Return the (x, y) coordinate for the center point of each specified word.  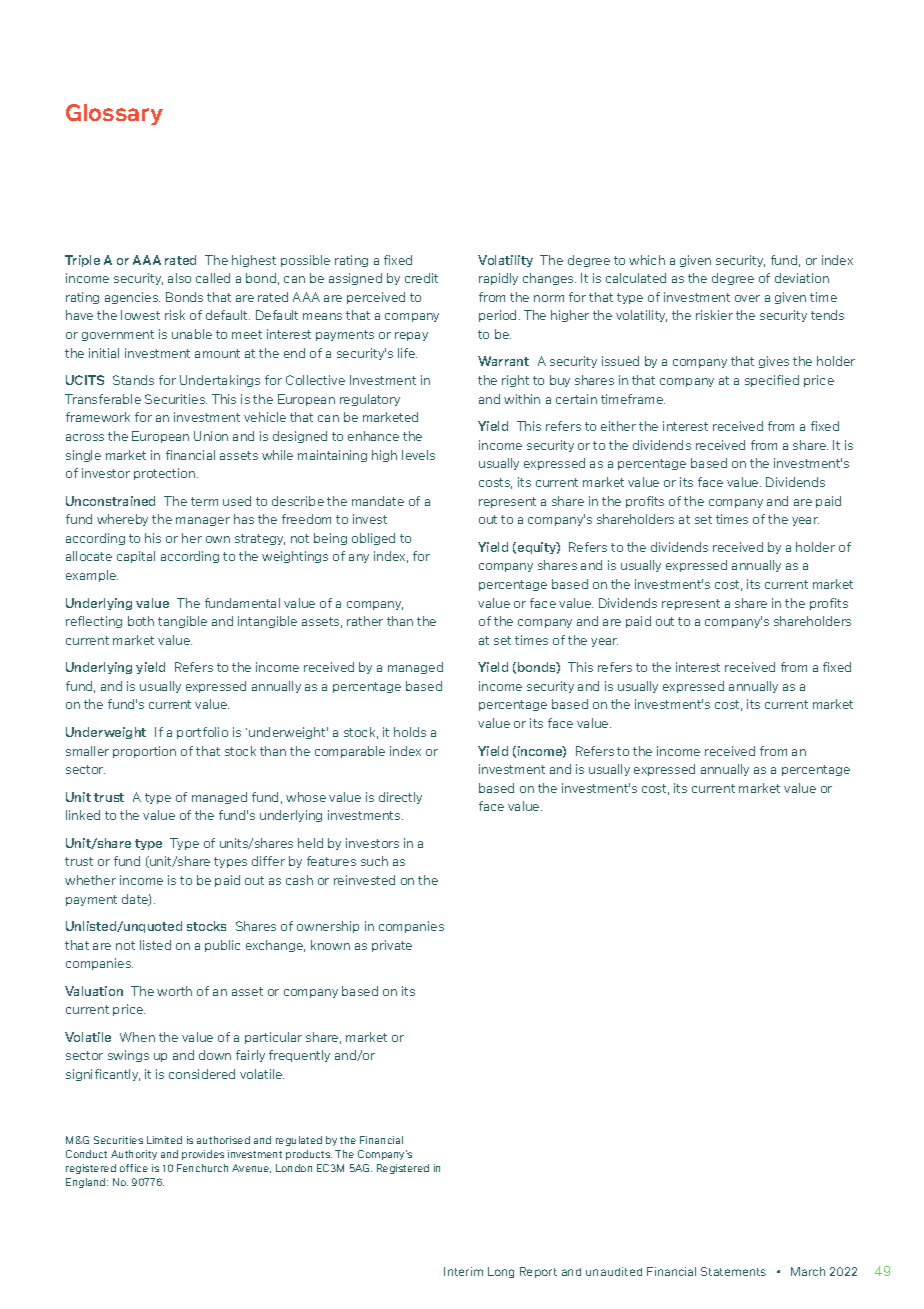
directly (400, 798)
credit (421, 278)
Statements (733, 1271)
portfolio (202, 733)
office (134, 1168)
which (647, 260)
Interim (463, 1271)
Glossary (114, 114)
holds (410, 732)
